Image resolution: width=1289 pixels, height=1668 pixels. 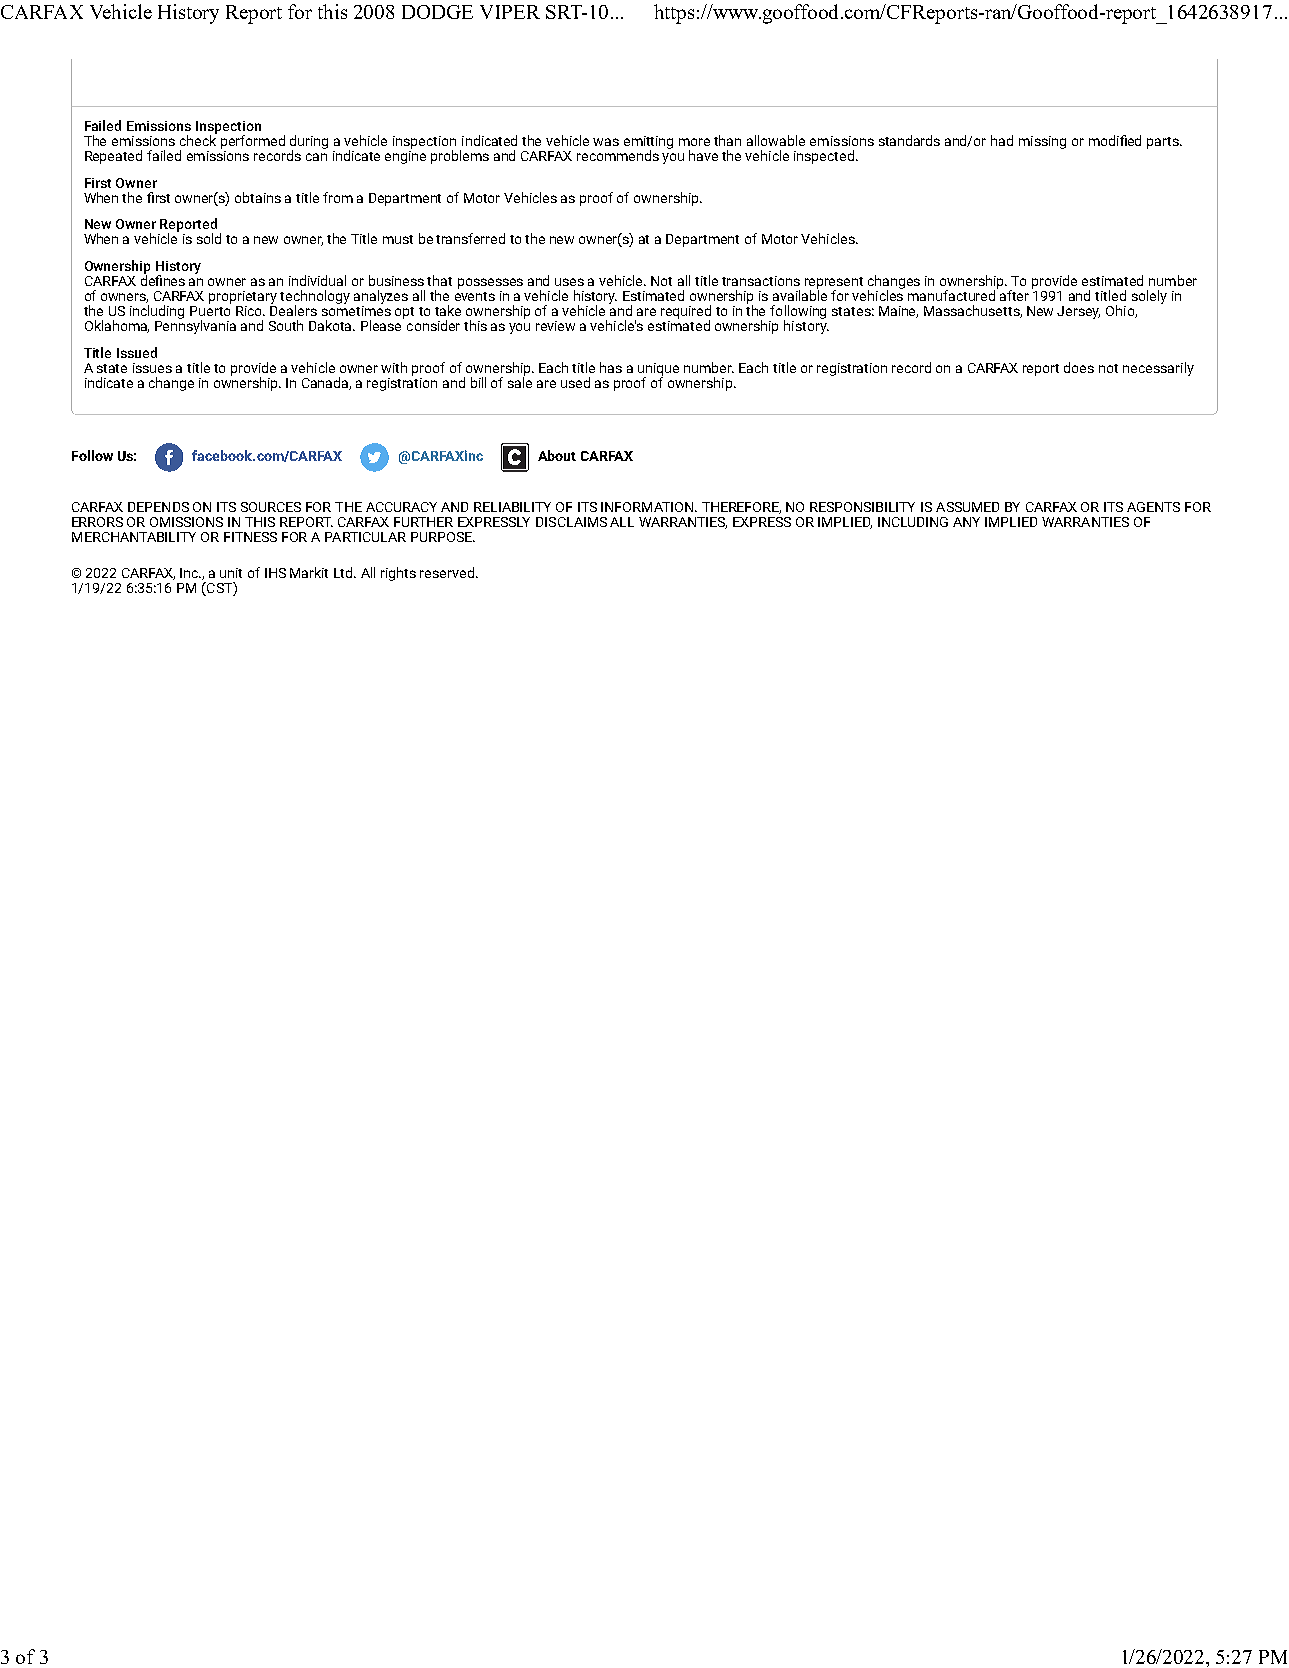 I want to click on recommends, so click(x=618, y=155).
